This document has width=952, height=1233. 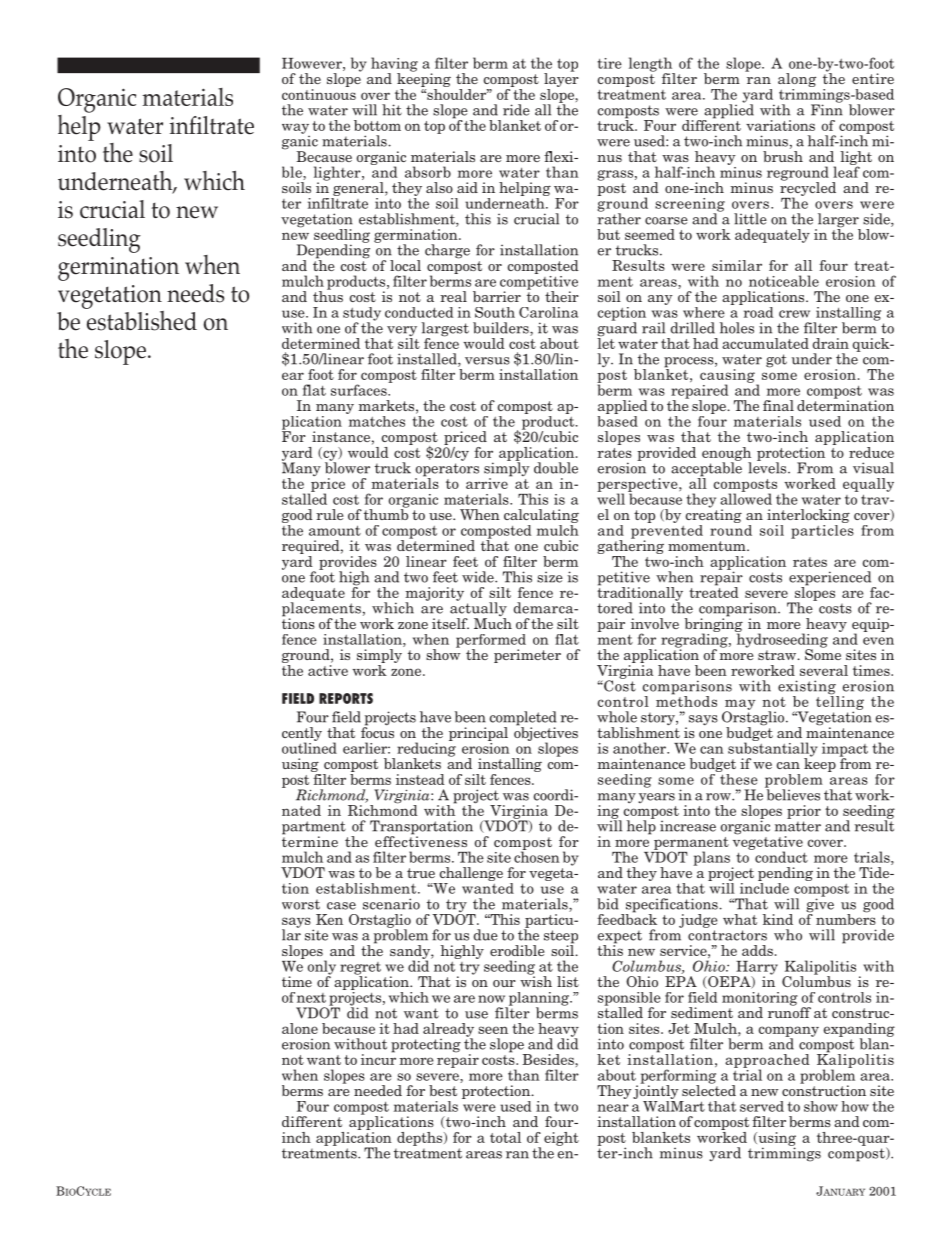 I want to click on versus, so click(x=487, y=361).
